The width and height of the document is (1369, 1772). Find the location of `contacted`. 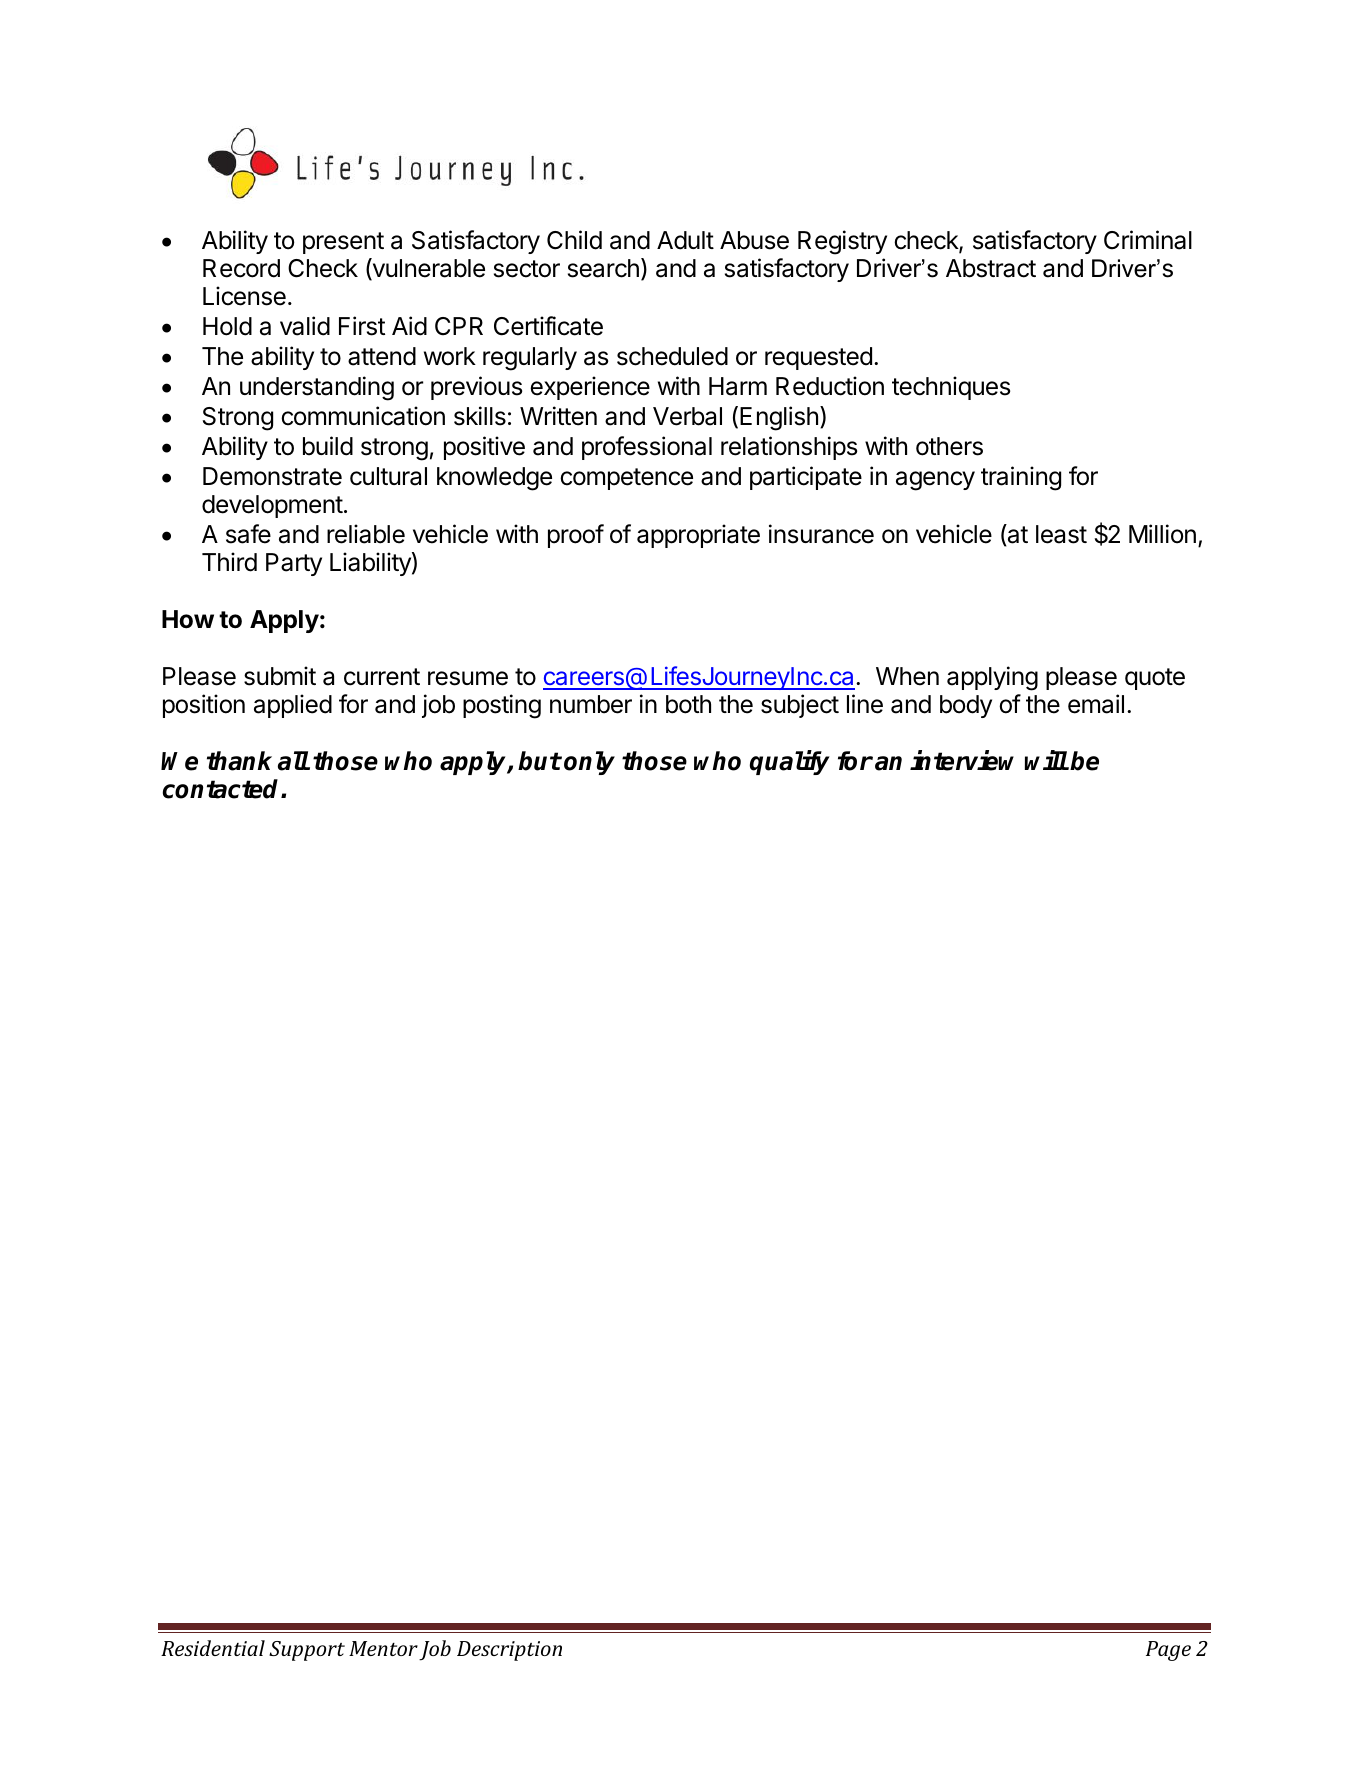

contacted is located at coordinates (222, 789).
